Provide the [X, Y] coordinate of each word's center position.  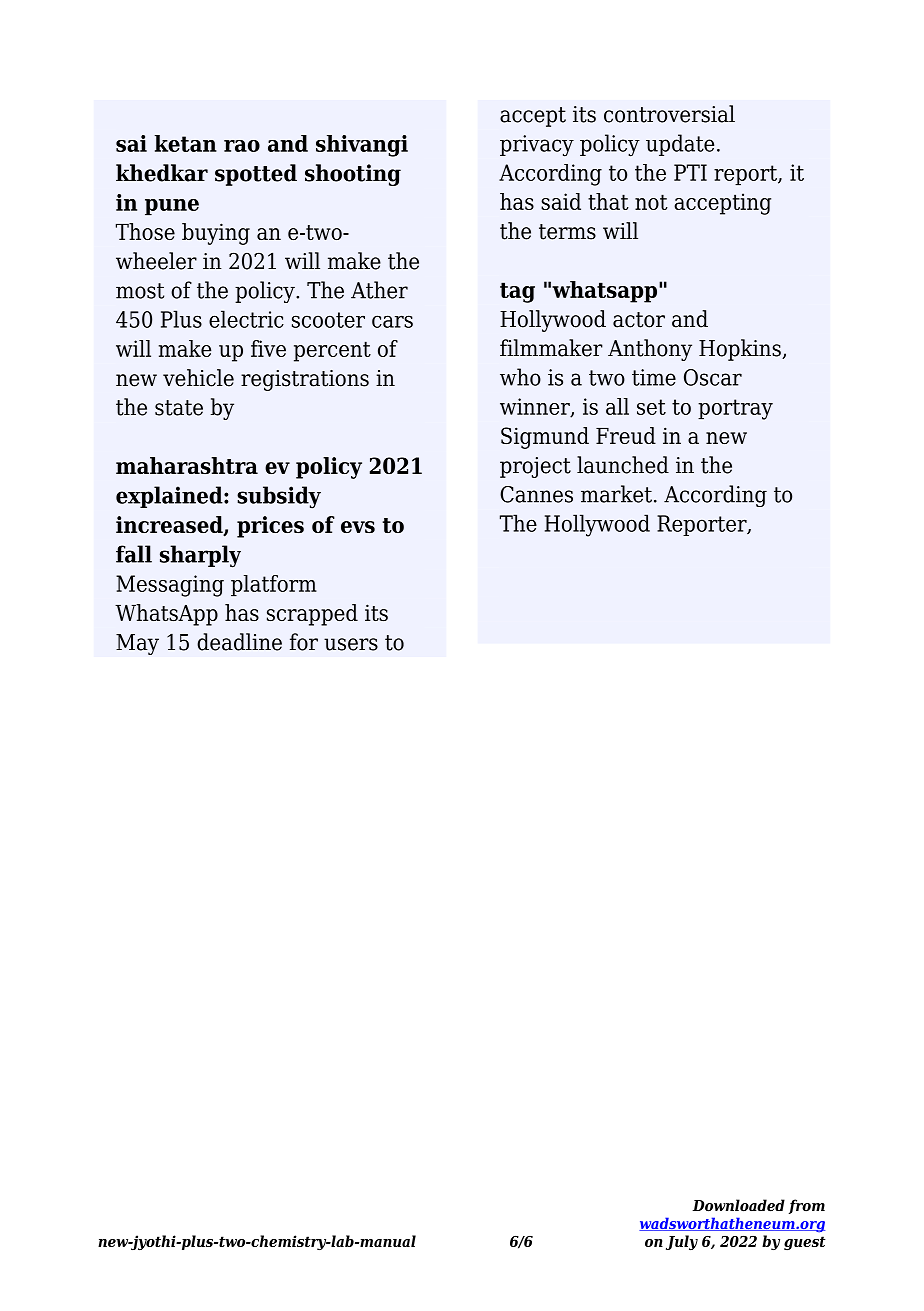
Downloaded [738, 1205]
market [616, 494]
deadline [239, 642]
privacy [537, 146]
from [807, 1206]
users [351, 644]
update [680, 145]
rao [242, 146]
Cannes [536, 494]
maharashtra [187, 465]
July [682, 1242]
